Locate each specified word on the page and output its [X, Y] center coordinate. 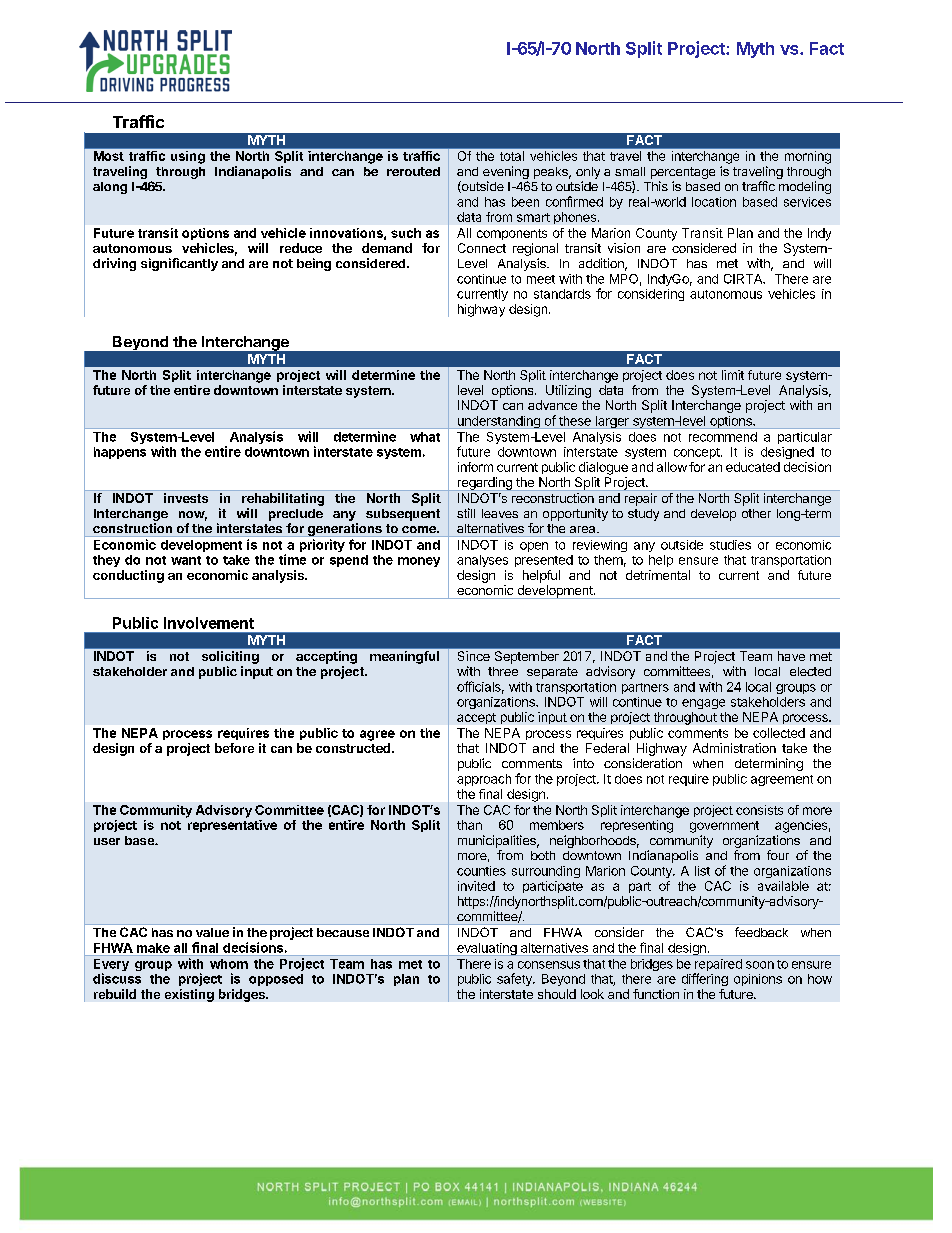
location [714, 202]
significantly [179, 264]
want [186, 560]
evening [506, 174]
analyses [482, 561]
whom [229, 964]
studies [730, 545]
